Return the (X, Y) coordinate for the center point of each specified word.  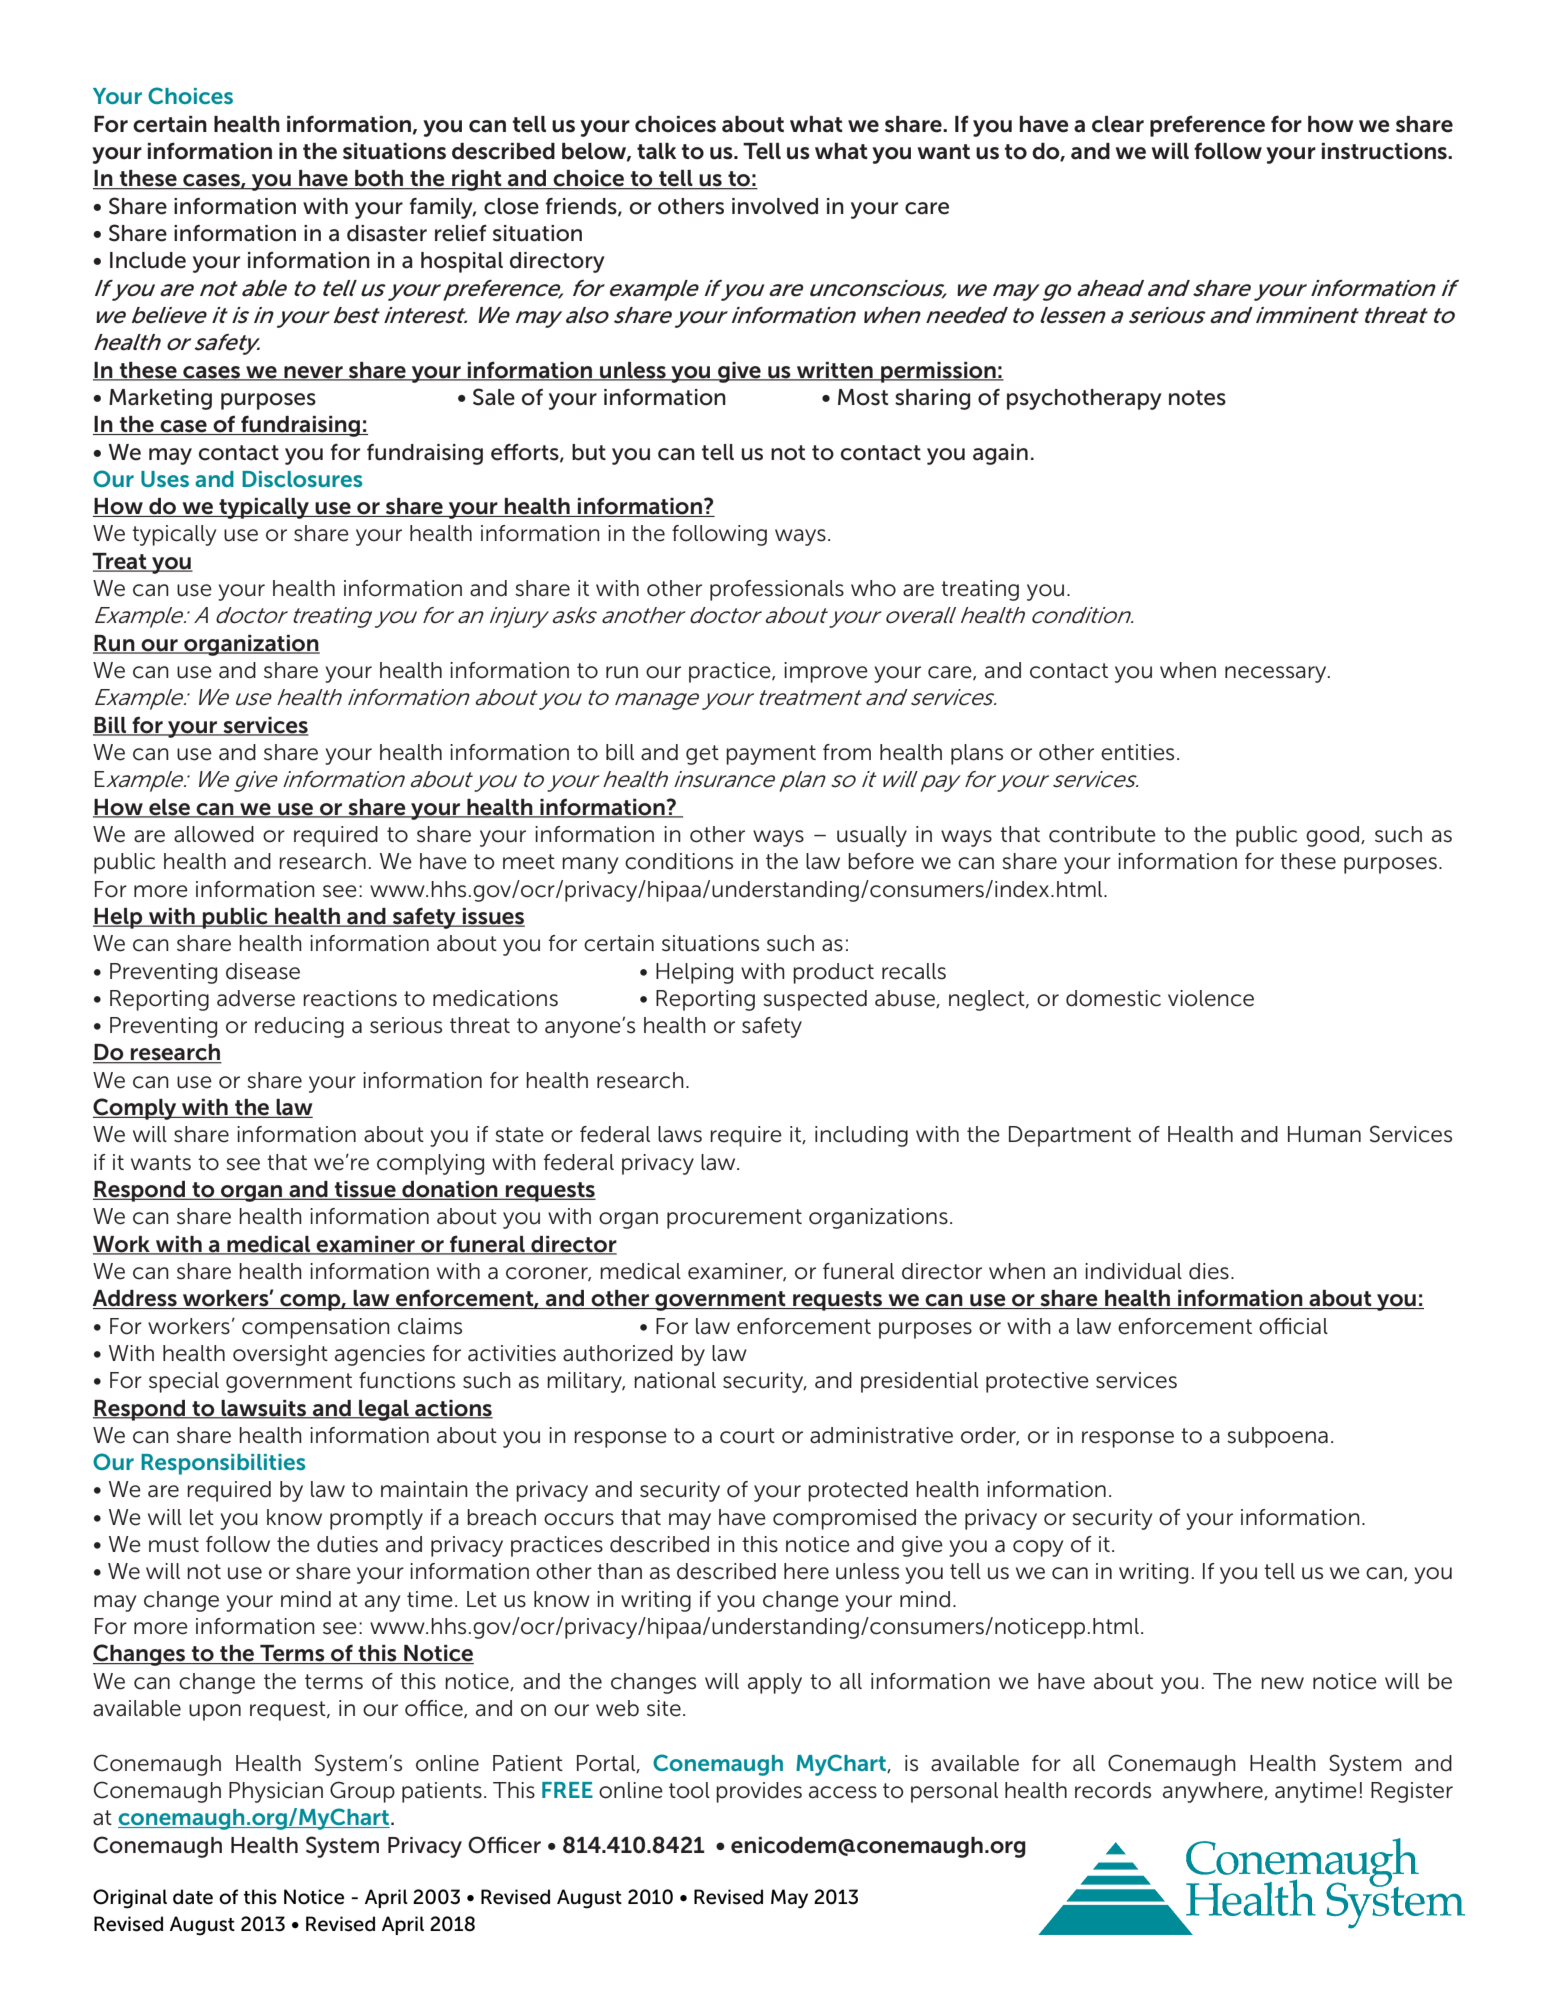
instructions (1385, 151)
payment (771, 755)
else (169, 808)
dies (1209, 1271)
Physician (276, 1792)
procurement (734, 1219)
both (379, 179)
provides (759, 1792)
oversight (280, 1355)
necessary (1277, 674)
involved (775, 206)
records (1113, 1790)
